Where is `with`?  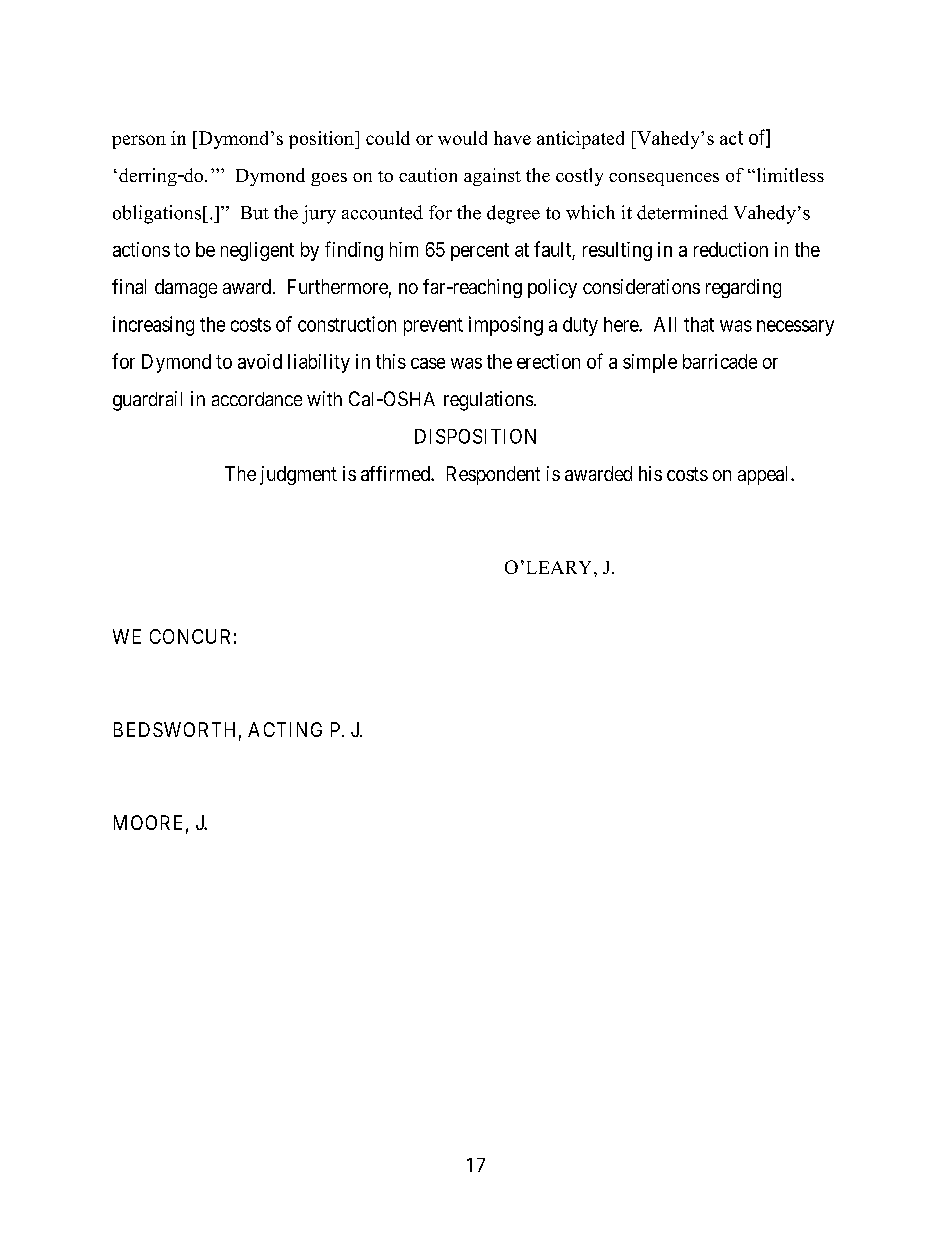
with is located at coordinates (324, 398).
